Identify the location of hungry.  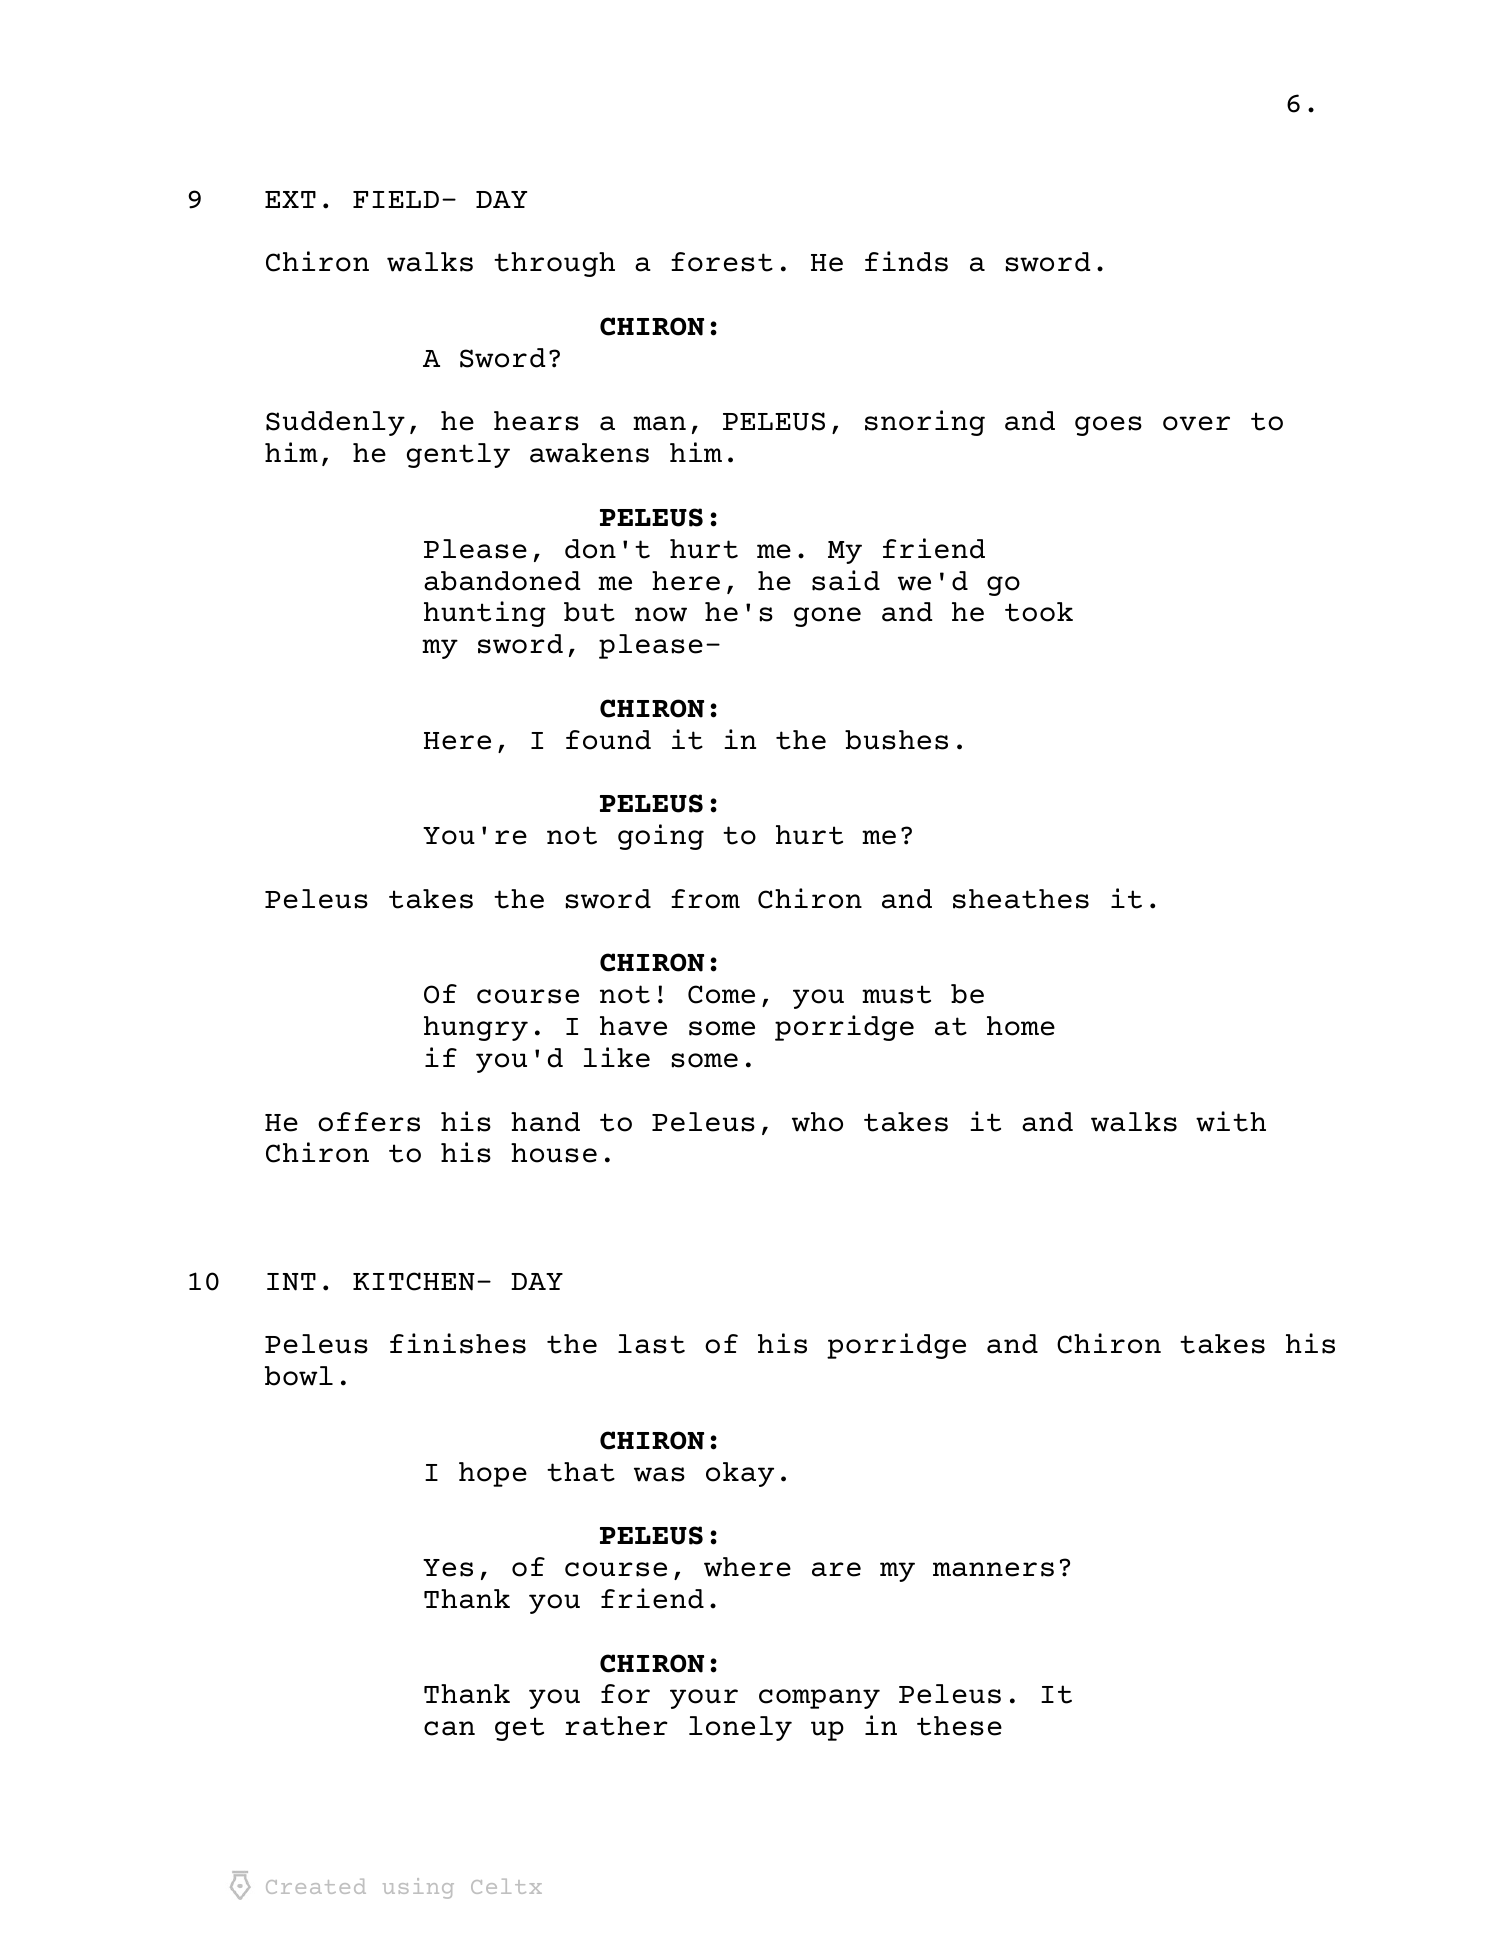
(476, 1028).
